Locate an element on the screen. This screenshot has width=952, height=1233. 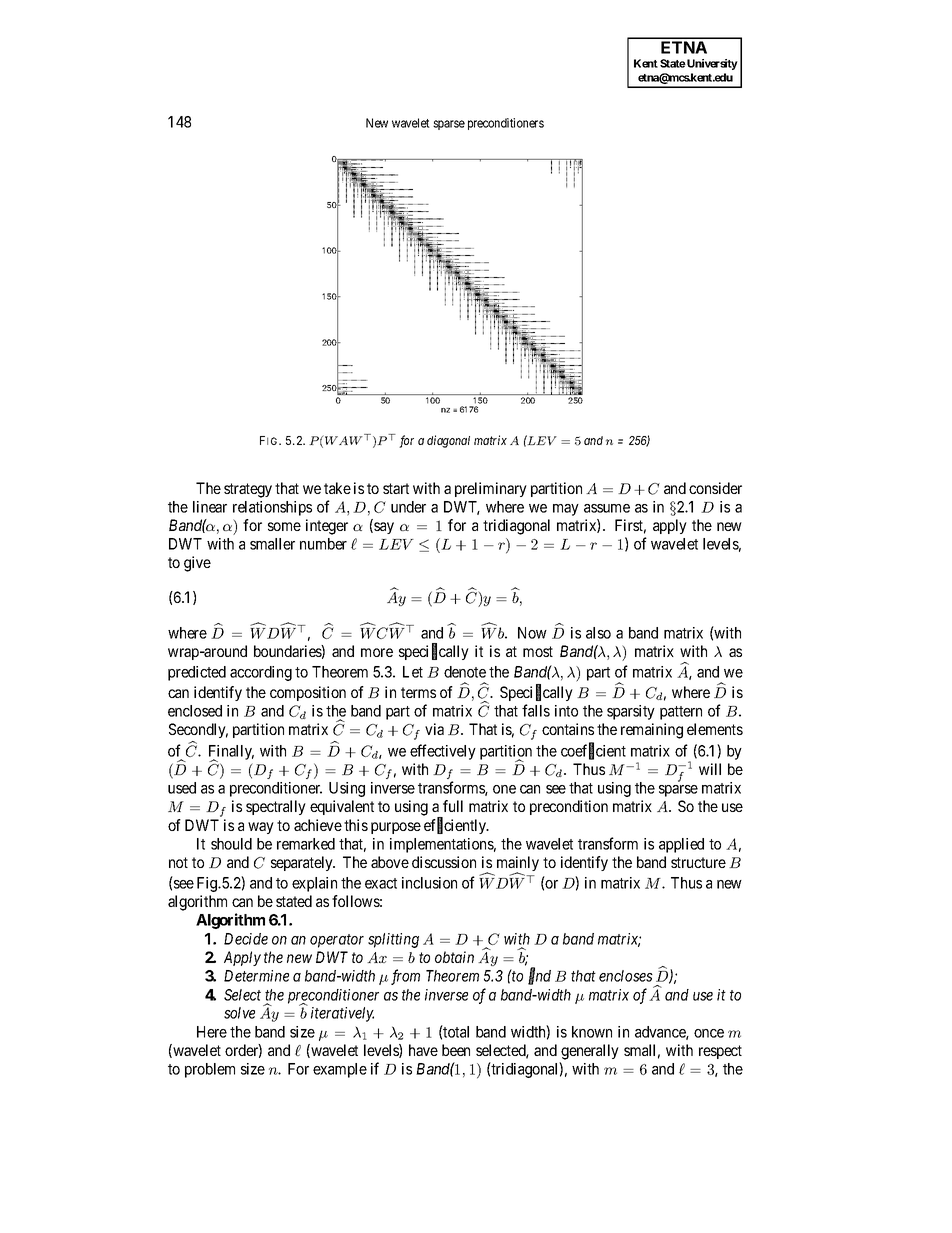
assume is located at coordinates (607, 508).
